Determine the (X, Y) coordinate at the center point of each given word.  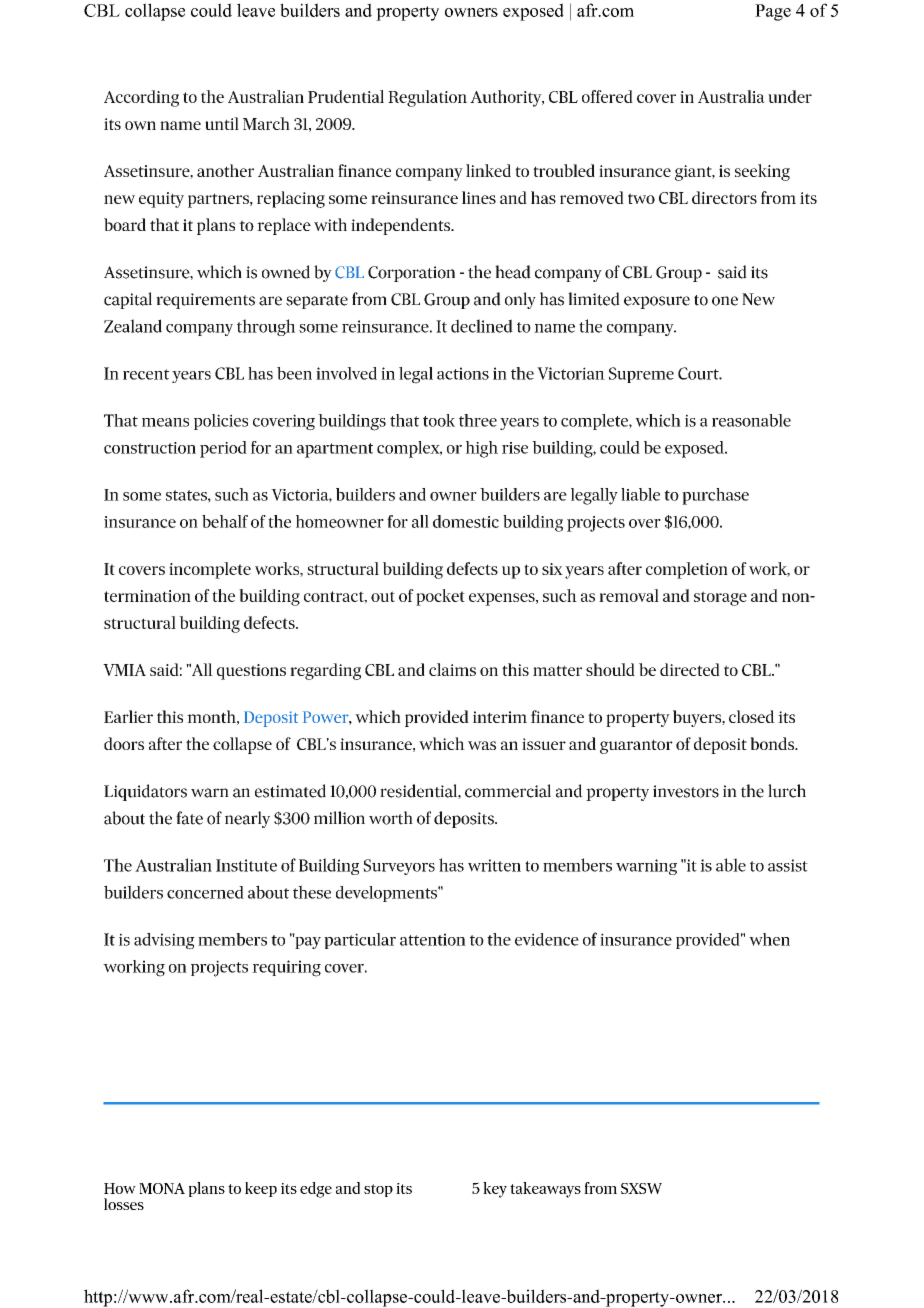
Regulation (427, 98)
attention (433, 939)
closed (752, 716)
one (725, 301)
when (769, 939)
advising (164, 941)
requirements (205, 301)
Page (773, 12)
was (482, 745)
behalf (225, 521)
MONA (162, 1188)
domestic (466, 521)
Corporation (411, 274)
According (141, 98)
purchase (715, 496)
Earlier (128, 716)
